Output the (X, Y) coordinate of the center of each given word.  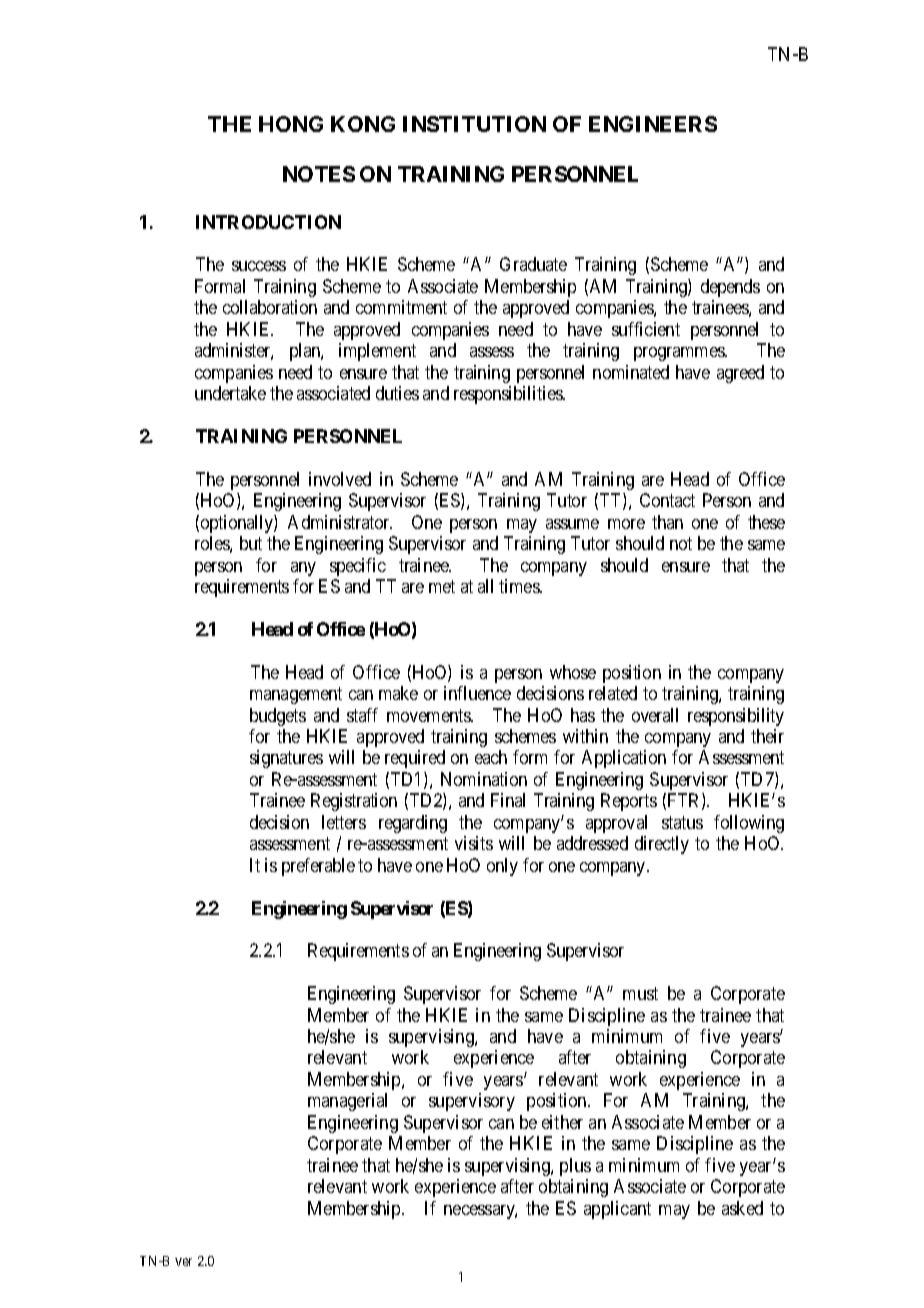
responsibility (736, 717)
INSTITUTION (474, 124)
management (296, 695)
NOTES (319, 174)
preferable (318, 867)
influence (477, 693)
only (502, 867)
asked (742, 1208)
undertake (230, 393)
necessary (480, 1212)
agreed (740, 374)
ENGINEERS (653, 124)
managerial (347, 1102)
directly (662, 845)
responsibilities (509, 395)
